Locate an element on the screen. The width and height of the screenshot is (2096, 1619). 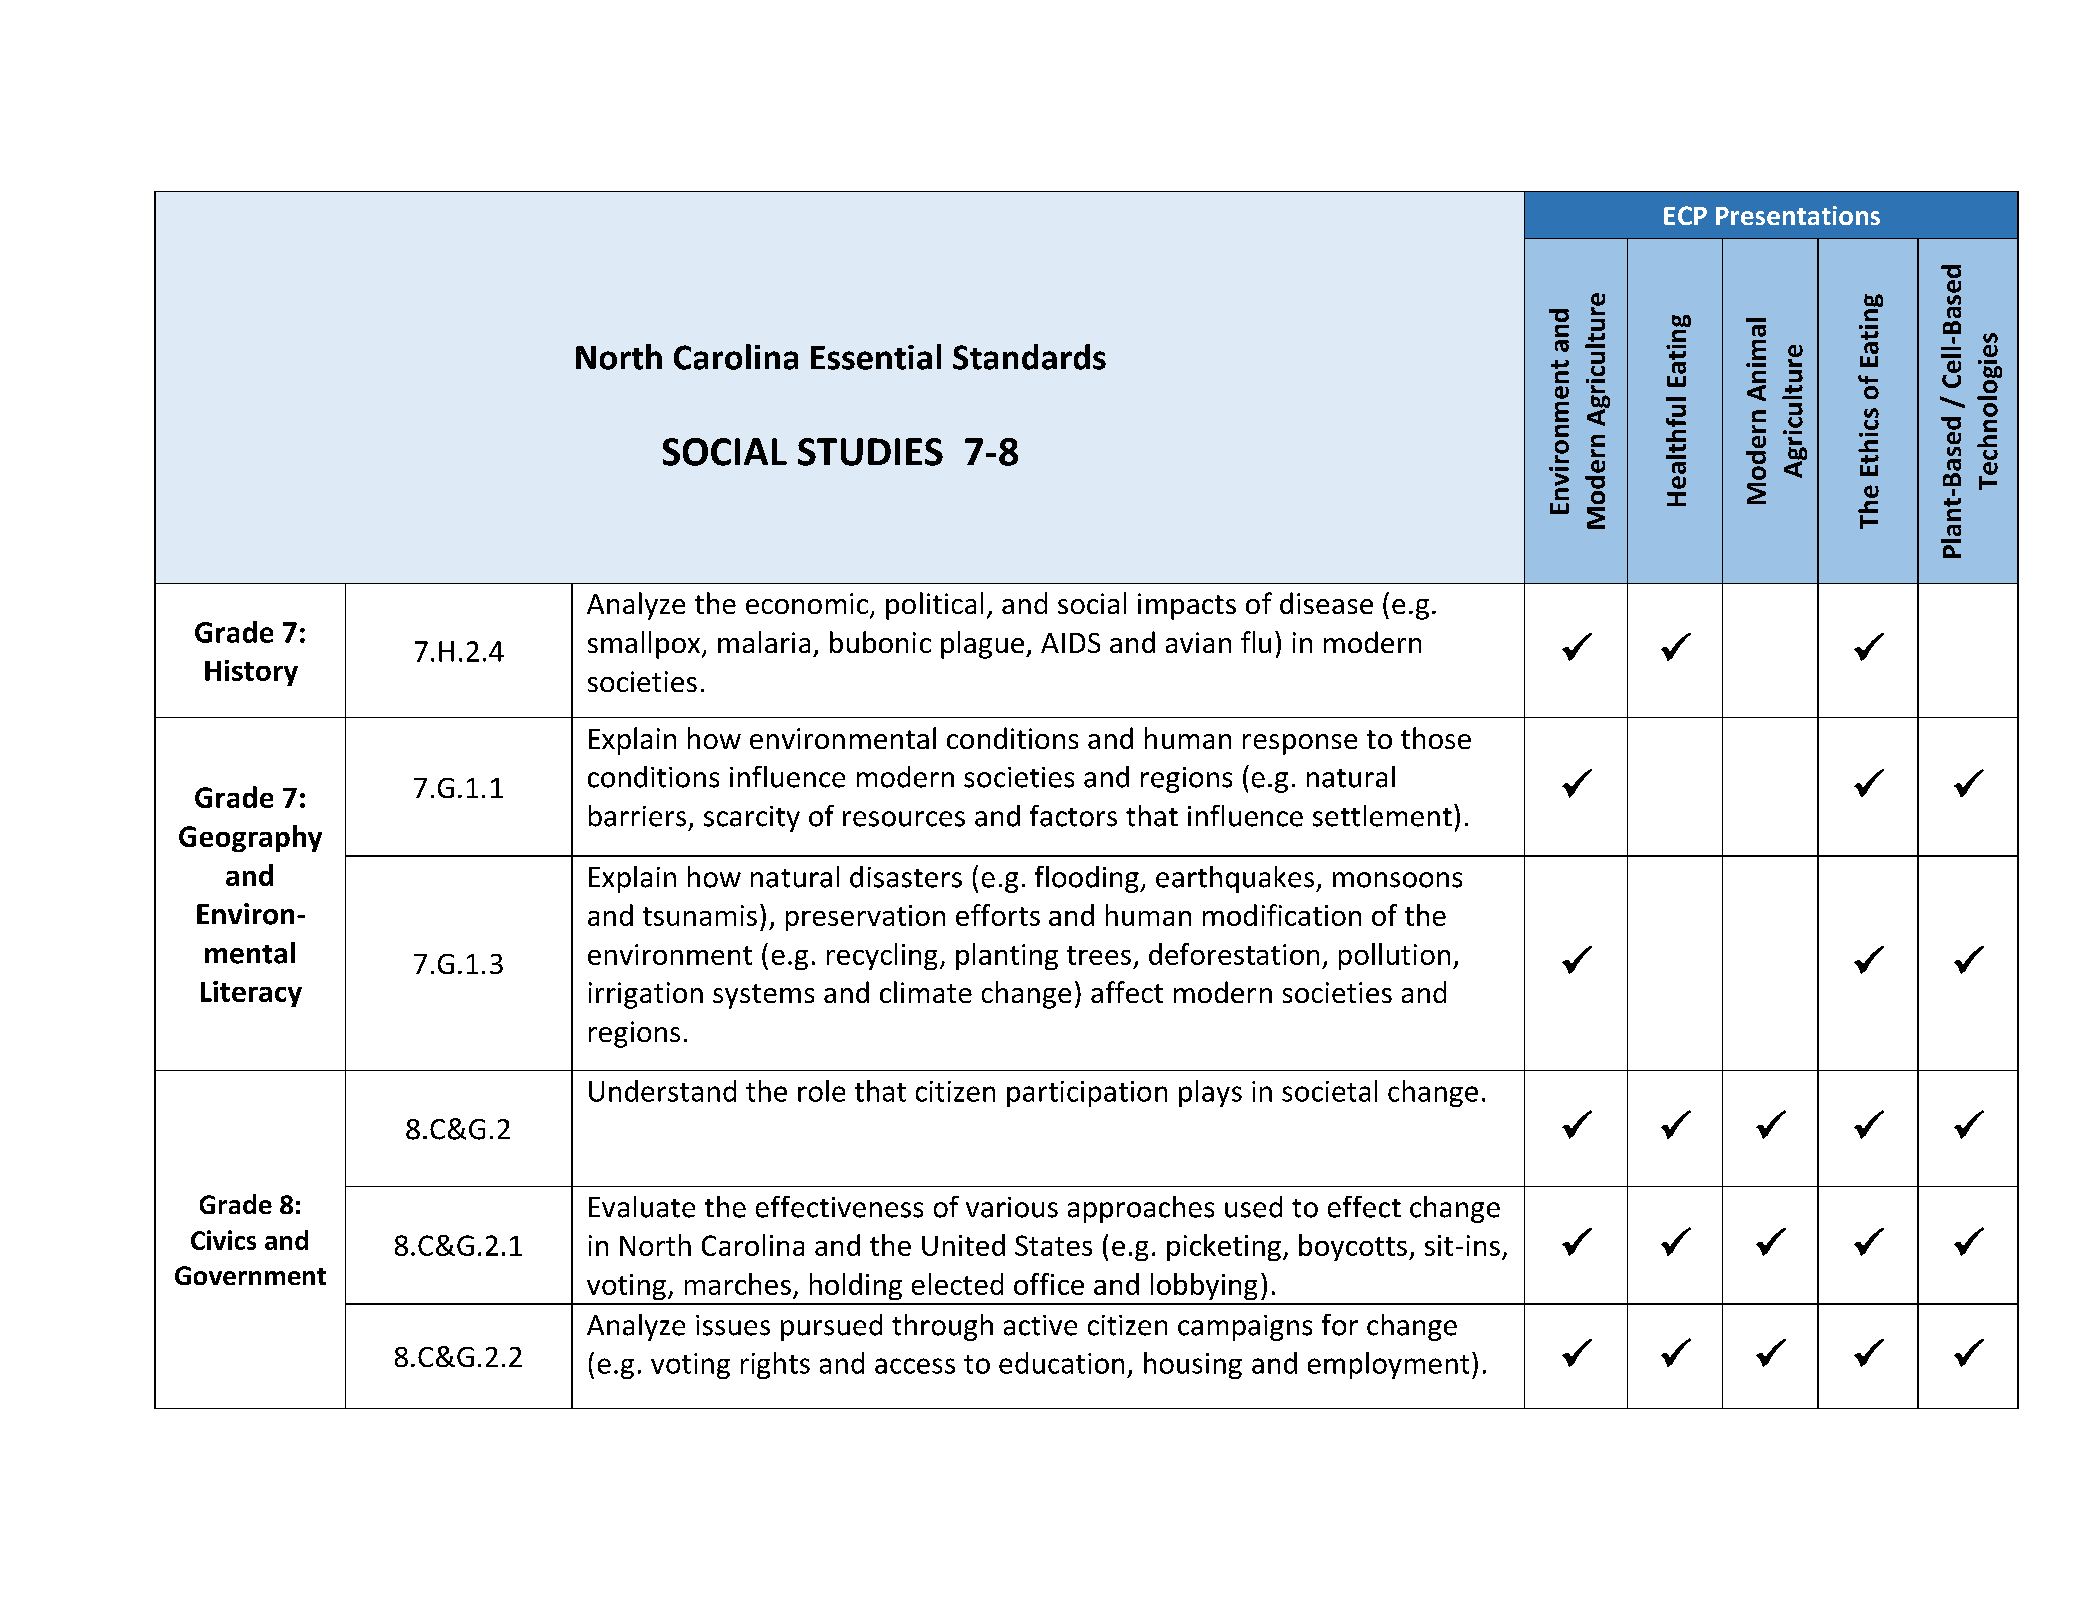
disease is located at coordinates (1326, 603).
